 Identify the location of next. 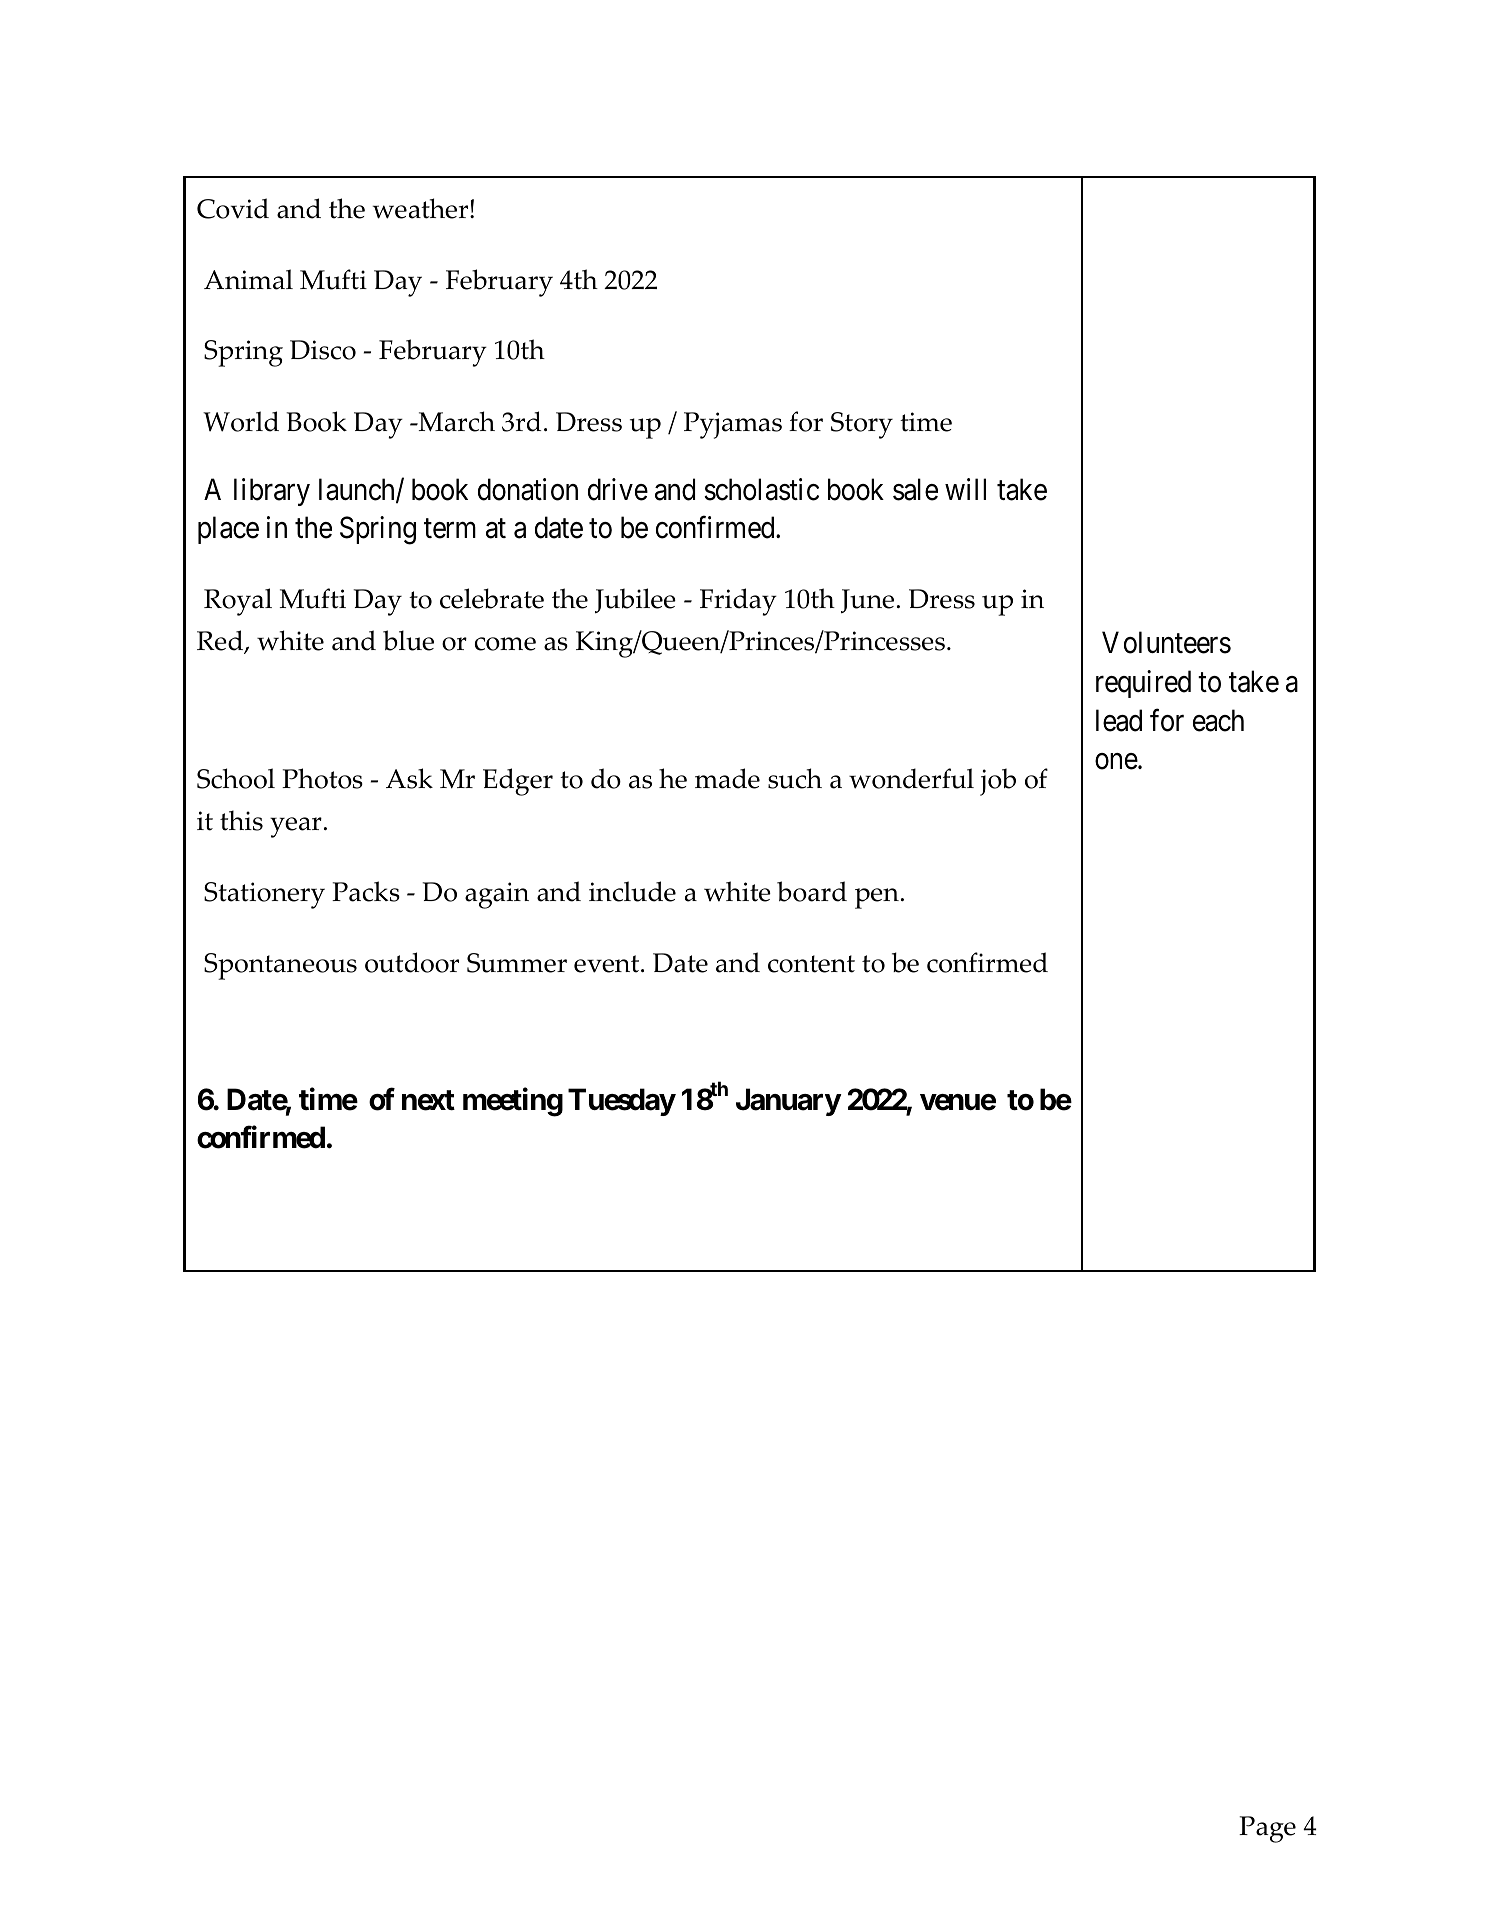
(428, 1100).
